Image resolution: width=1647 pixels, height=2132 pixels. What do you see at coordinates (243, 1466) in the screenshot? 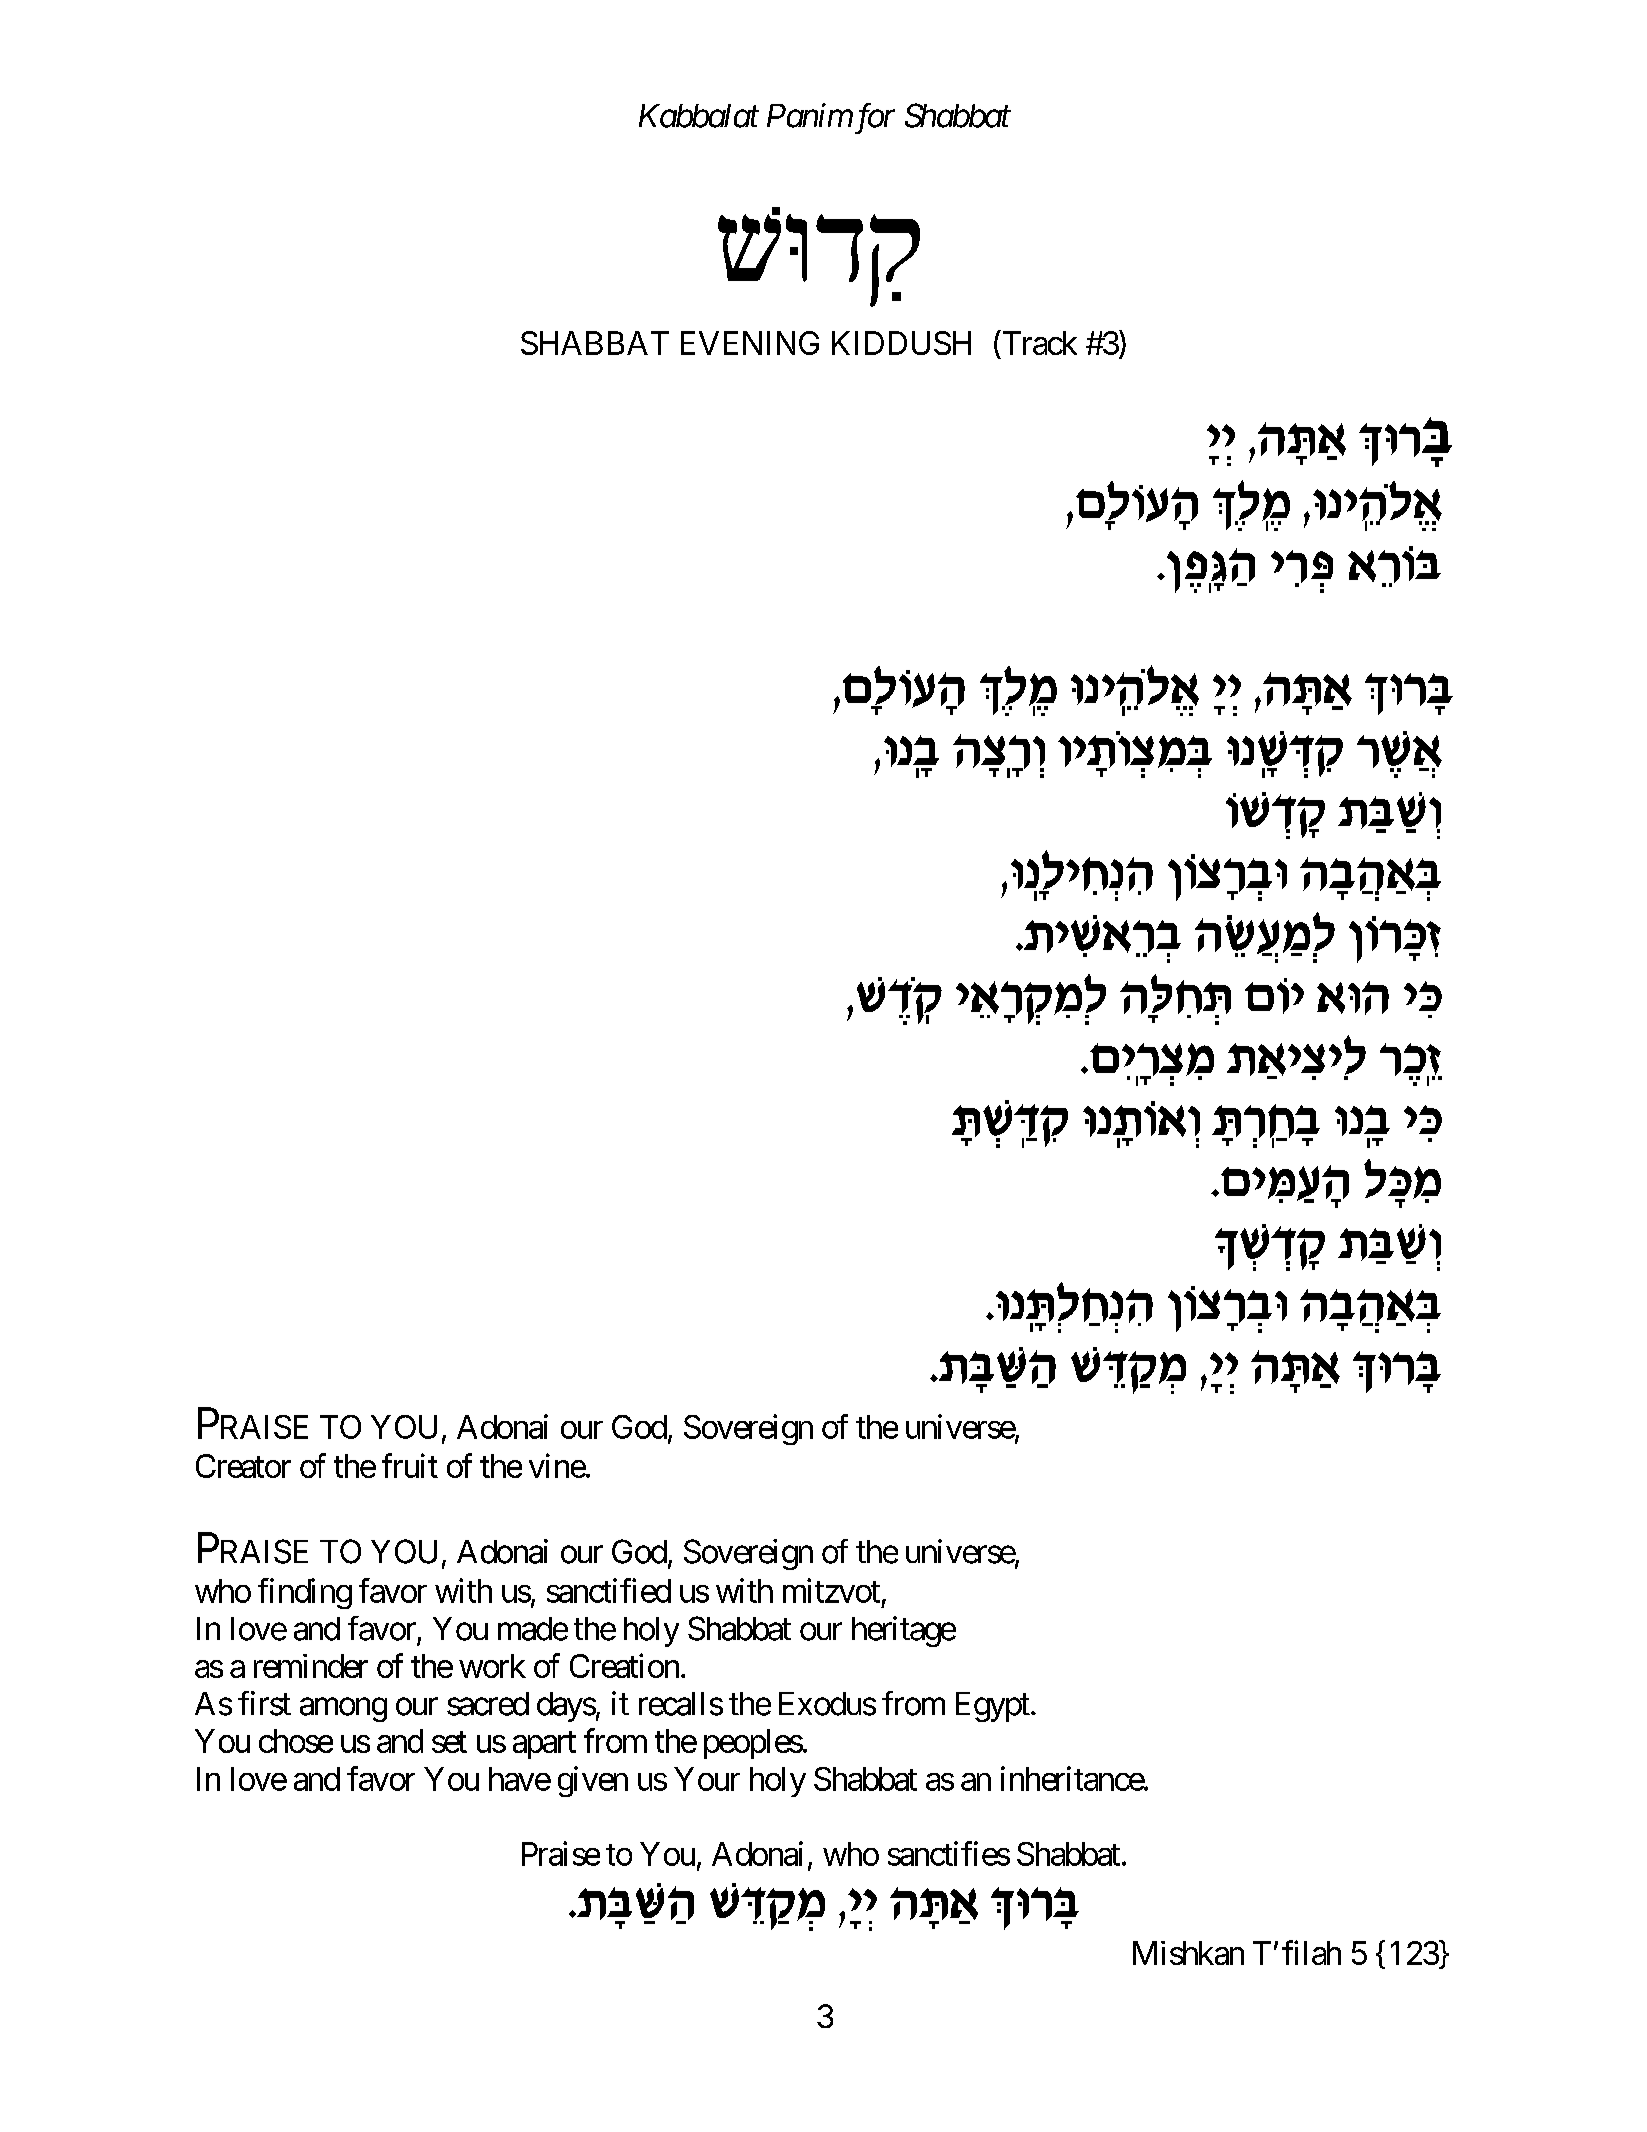
I see `Creator` at bounding box center [243, 1466].
